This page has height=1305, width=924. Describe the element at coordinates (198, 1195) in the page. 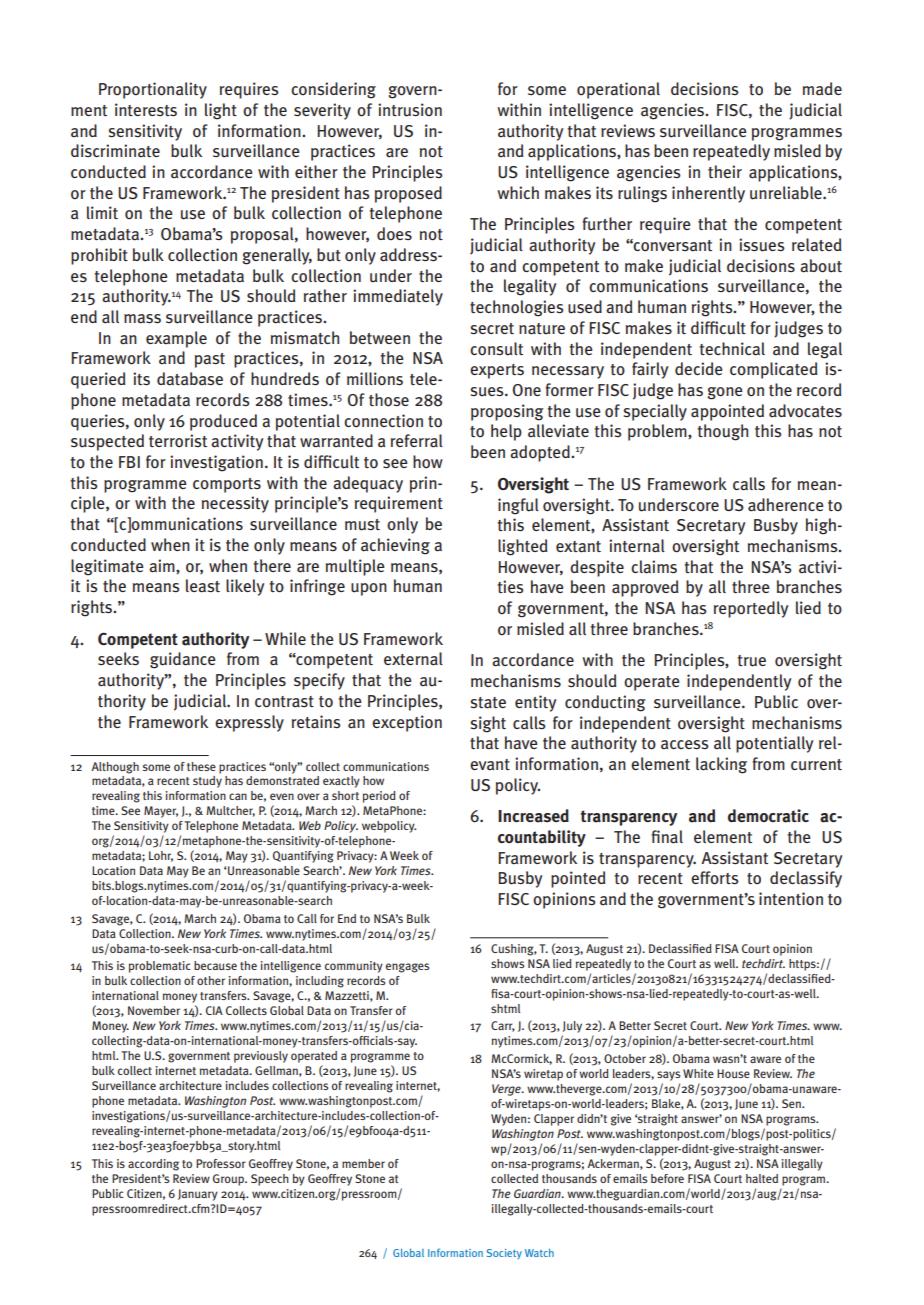

I see `January` at that location.
